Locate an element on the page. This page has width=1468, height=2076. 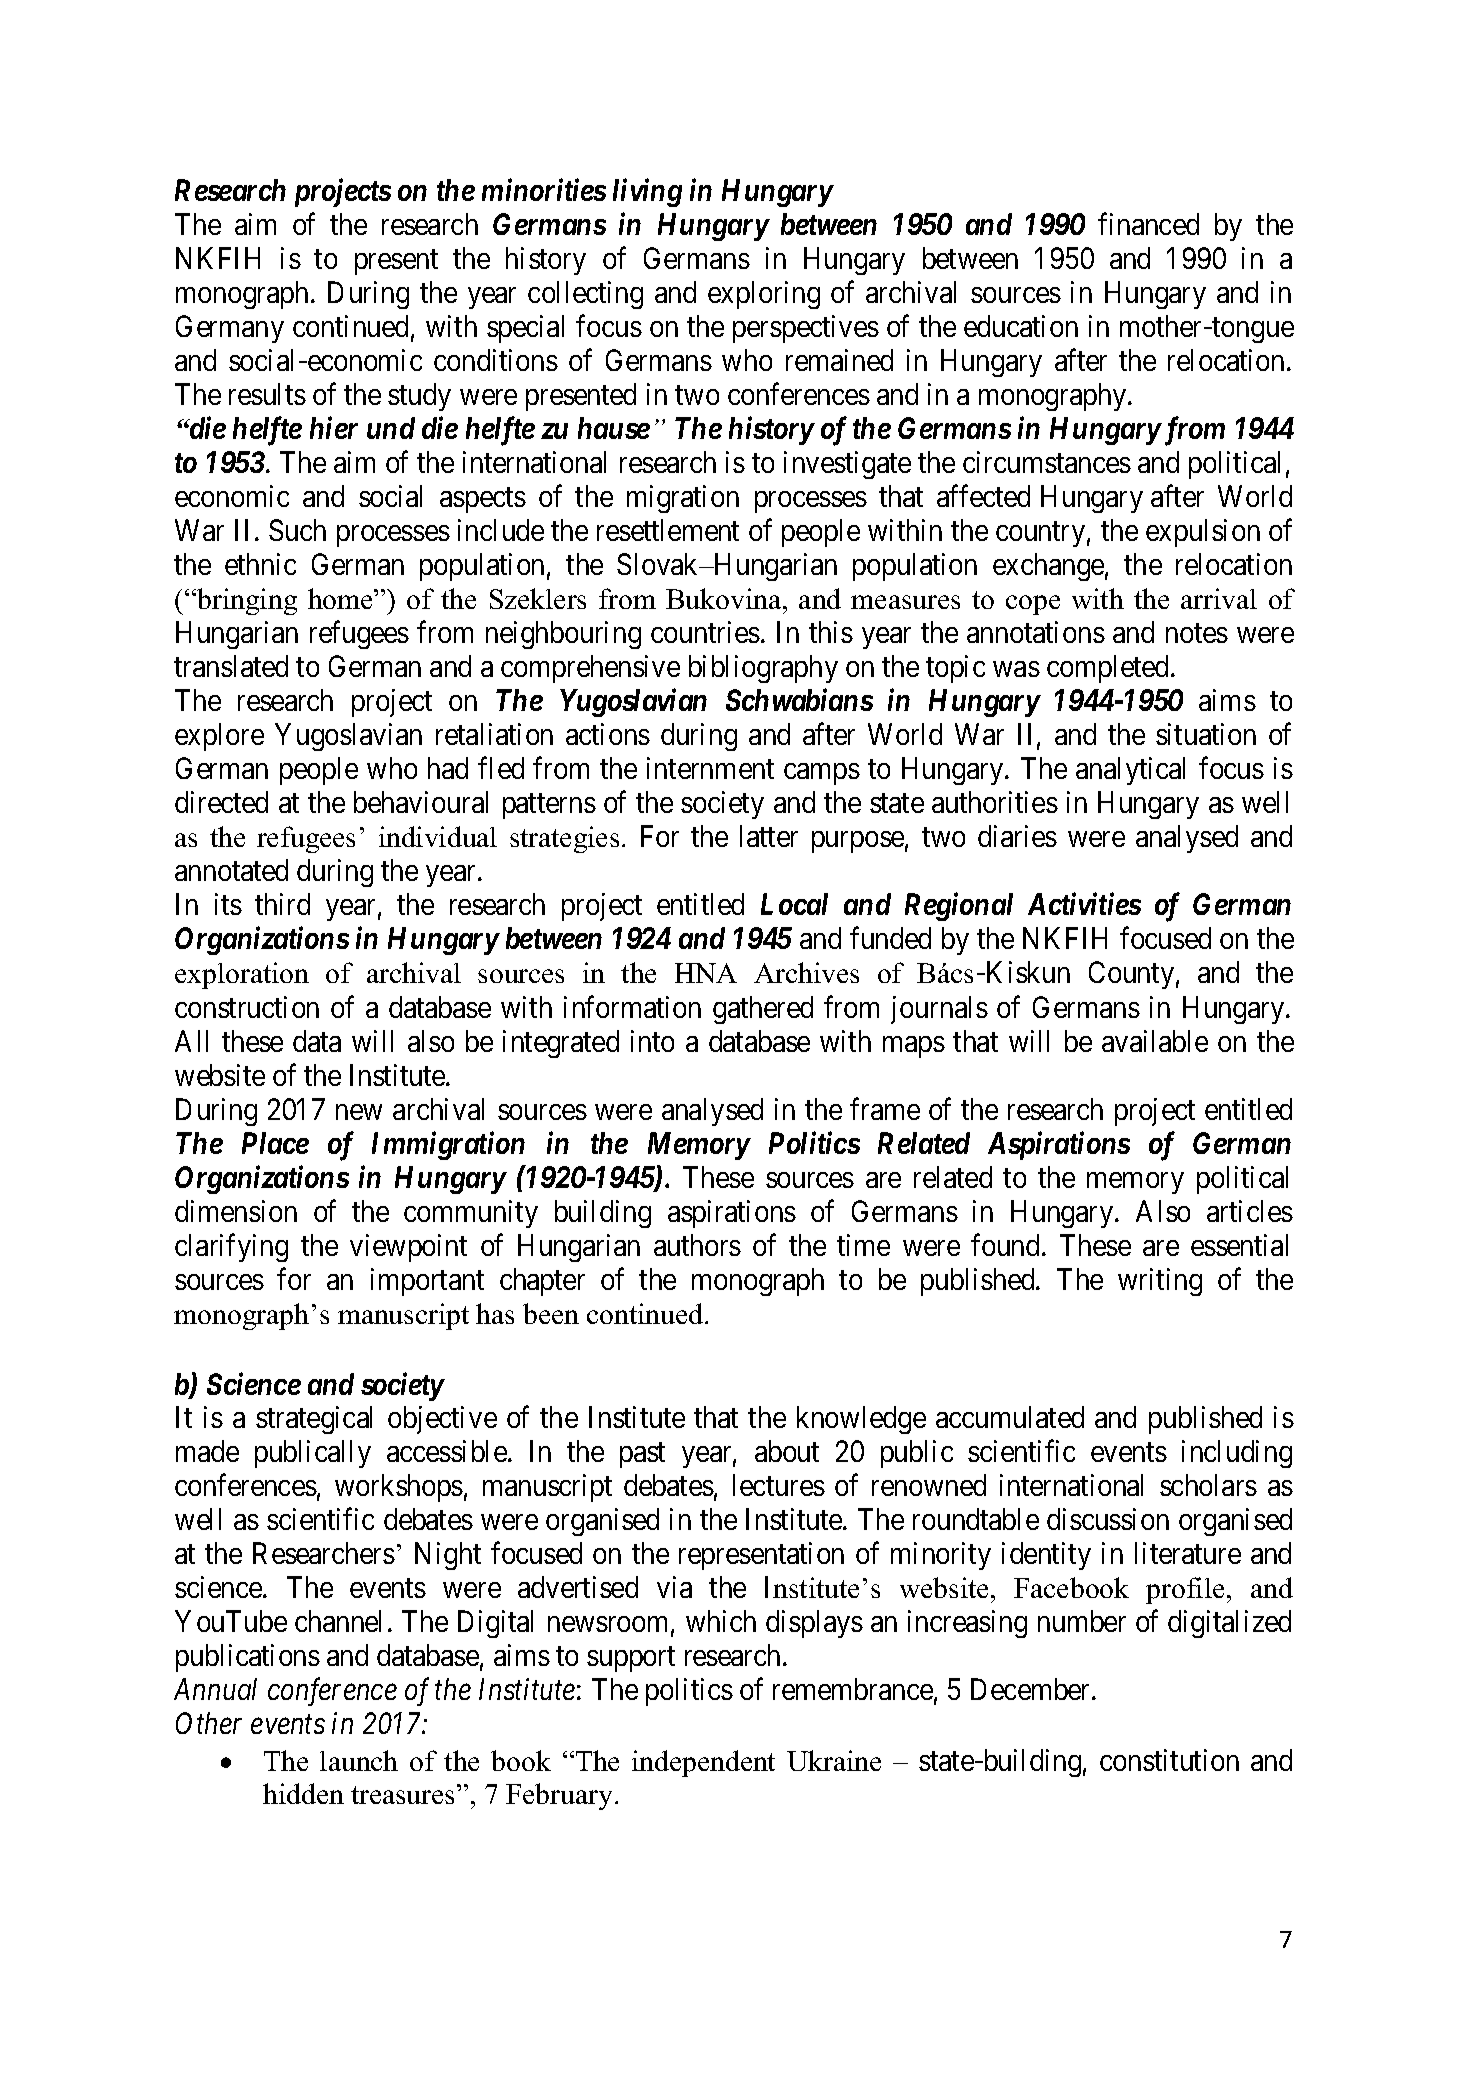
home is located at coordinates (341, 598).
